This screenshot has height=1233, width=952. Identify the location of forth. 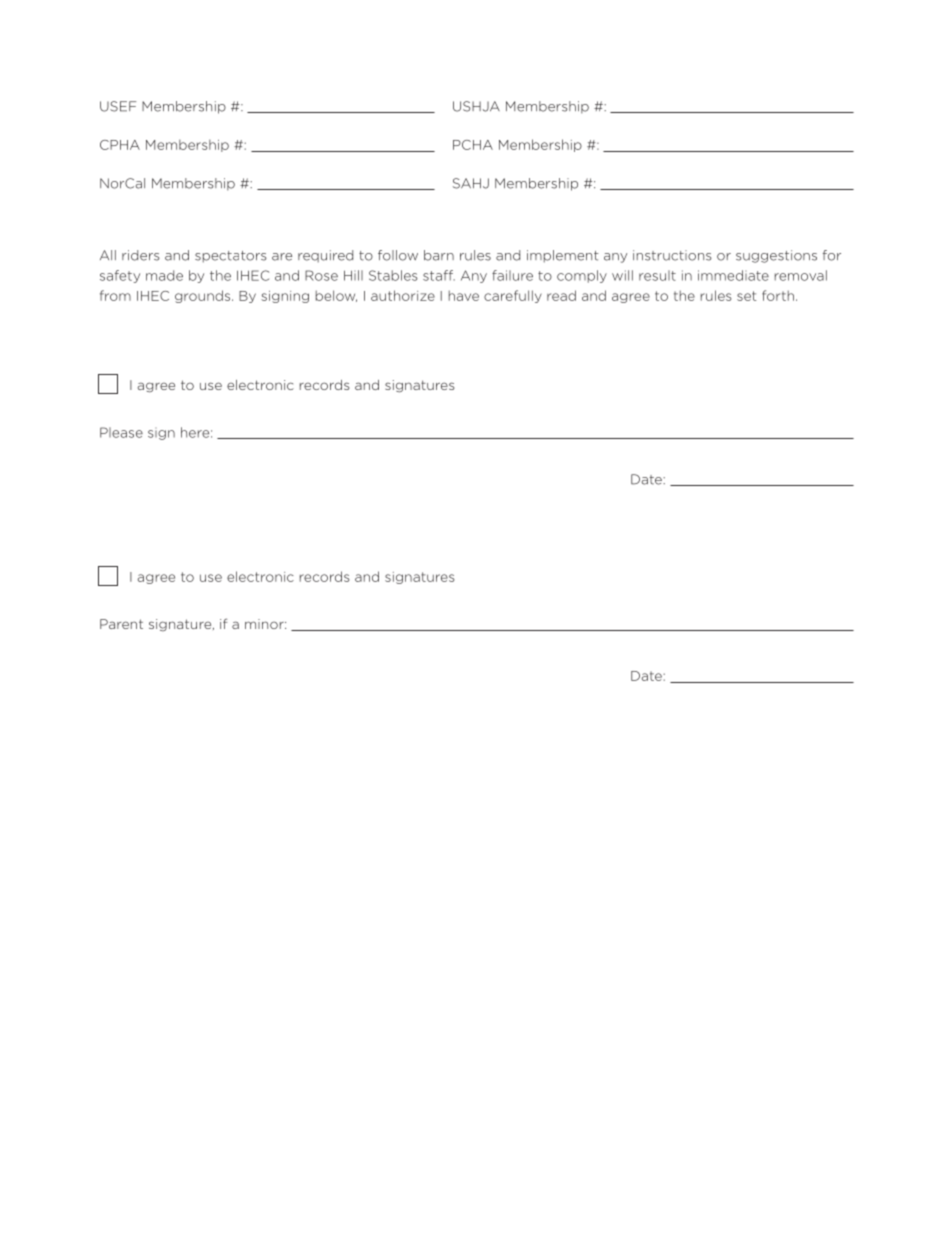
(778, 295).
